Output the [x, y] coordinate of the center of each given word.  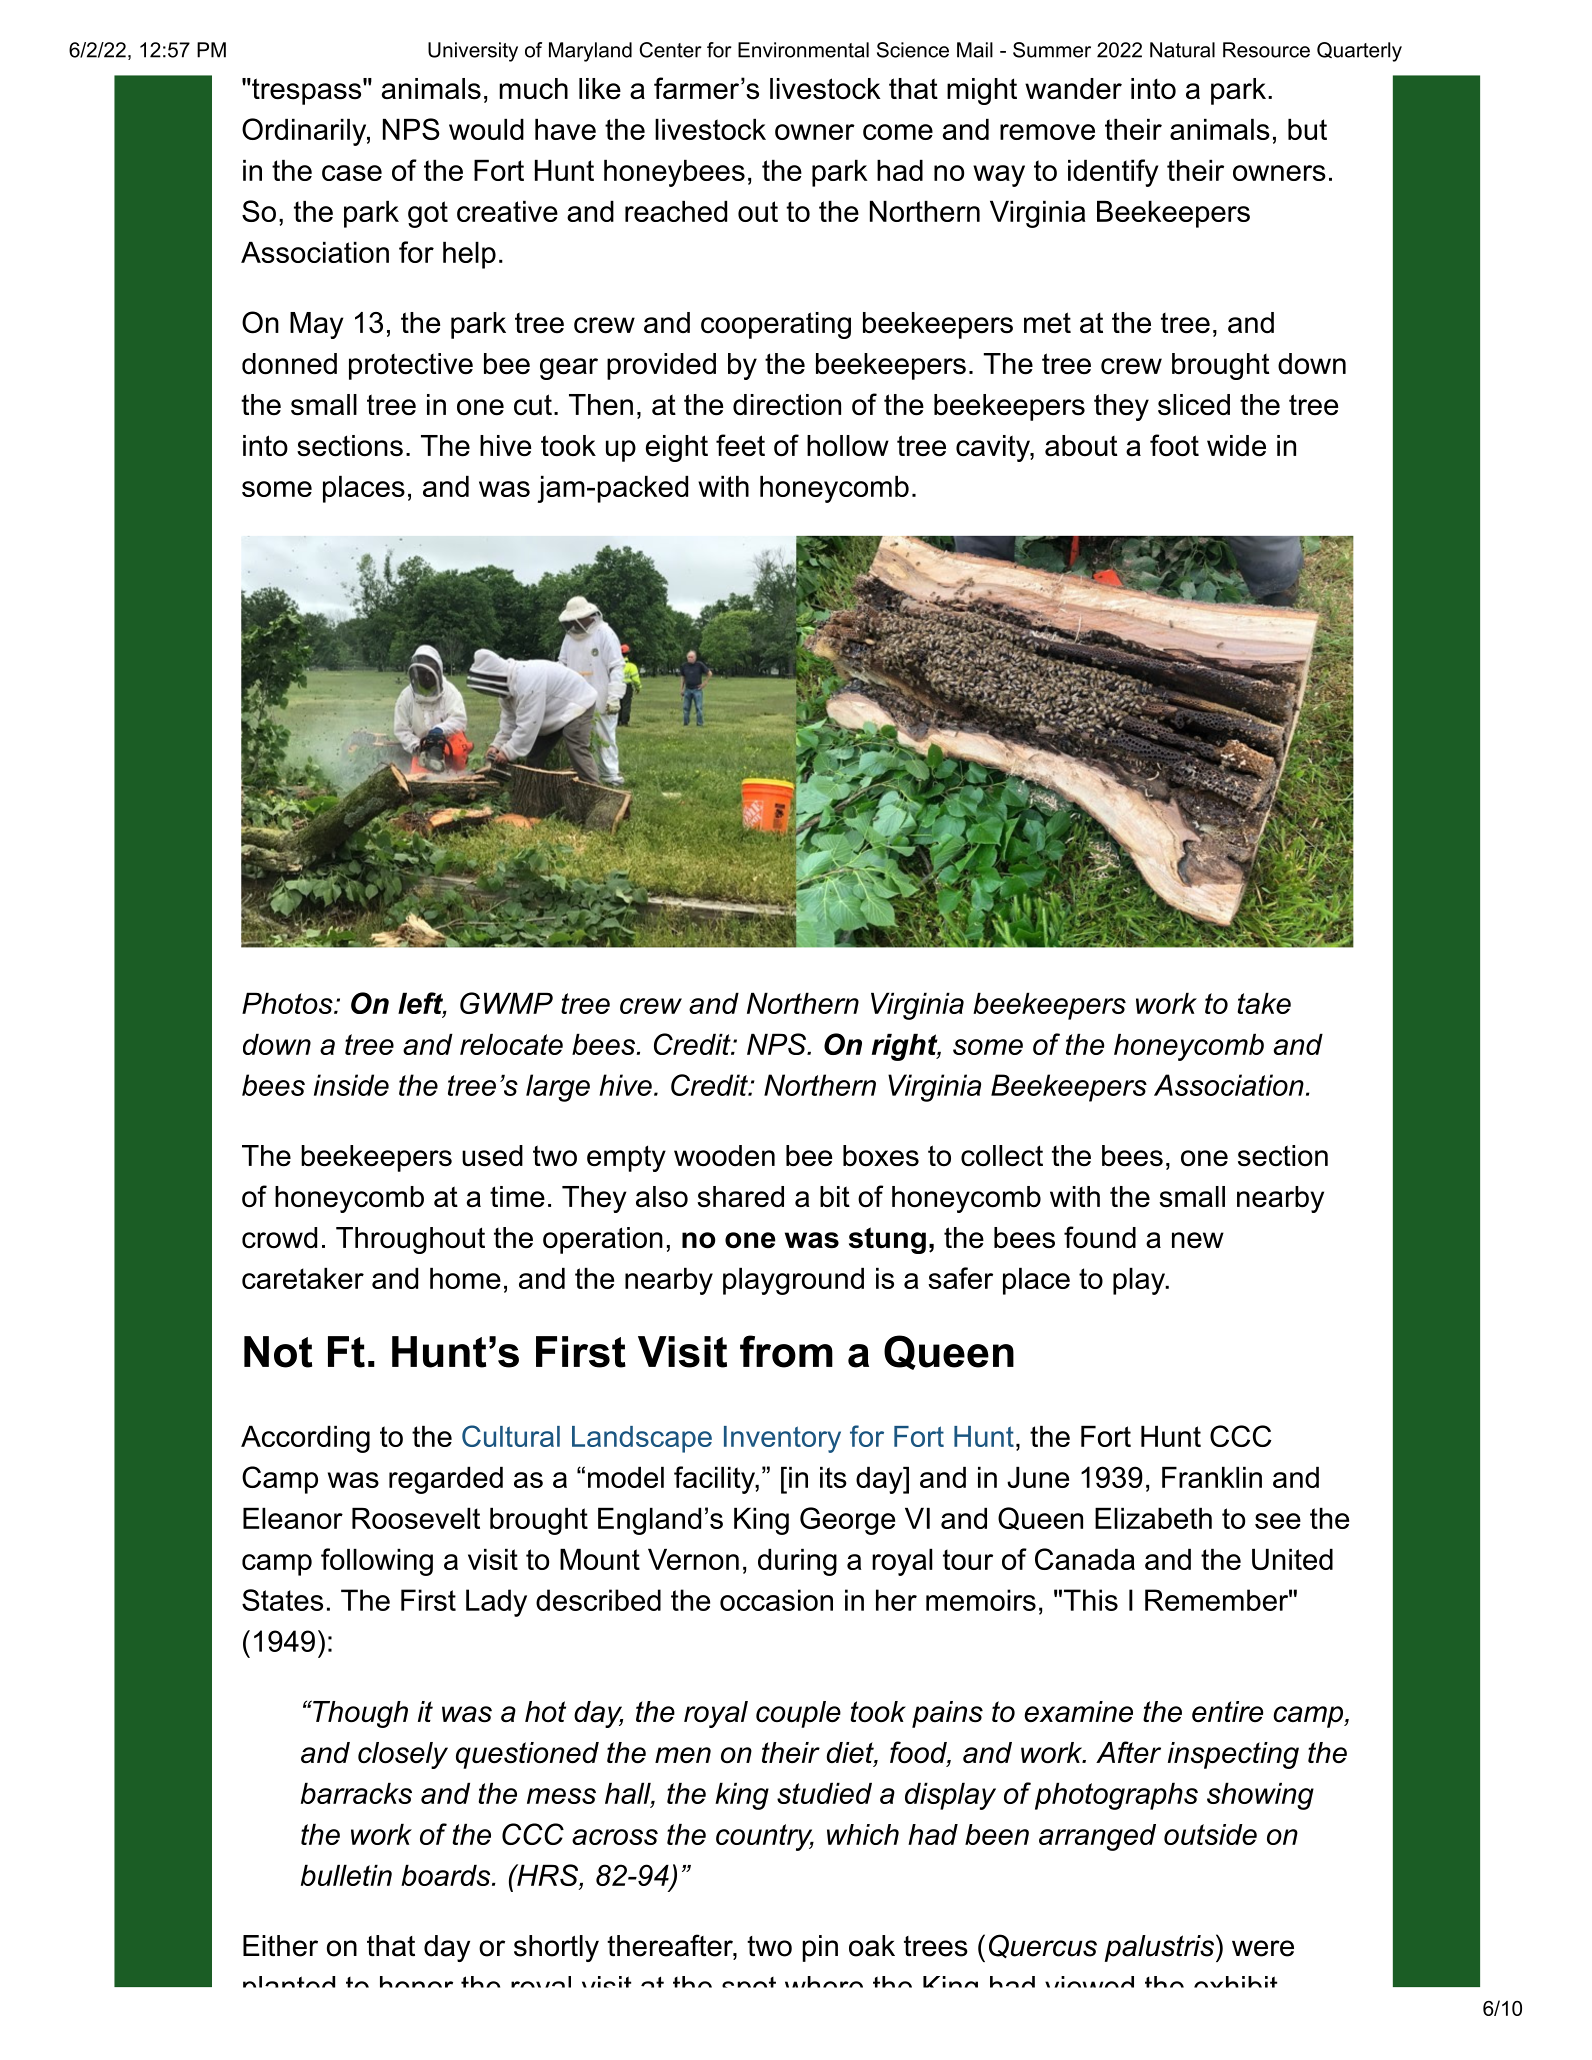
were [1263, 1948]
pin [820, 1948]
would [486, 129]
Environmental [803, 50]
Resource [1266, 50]
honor [416, 1982]
